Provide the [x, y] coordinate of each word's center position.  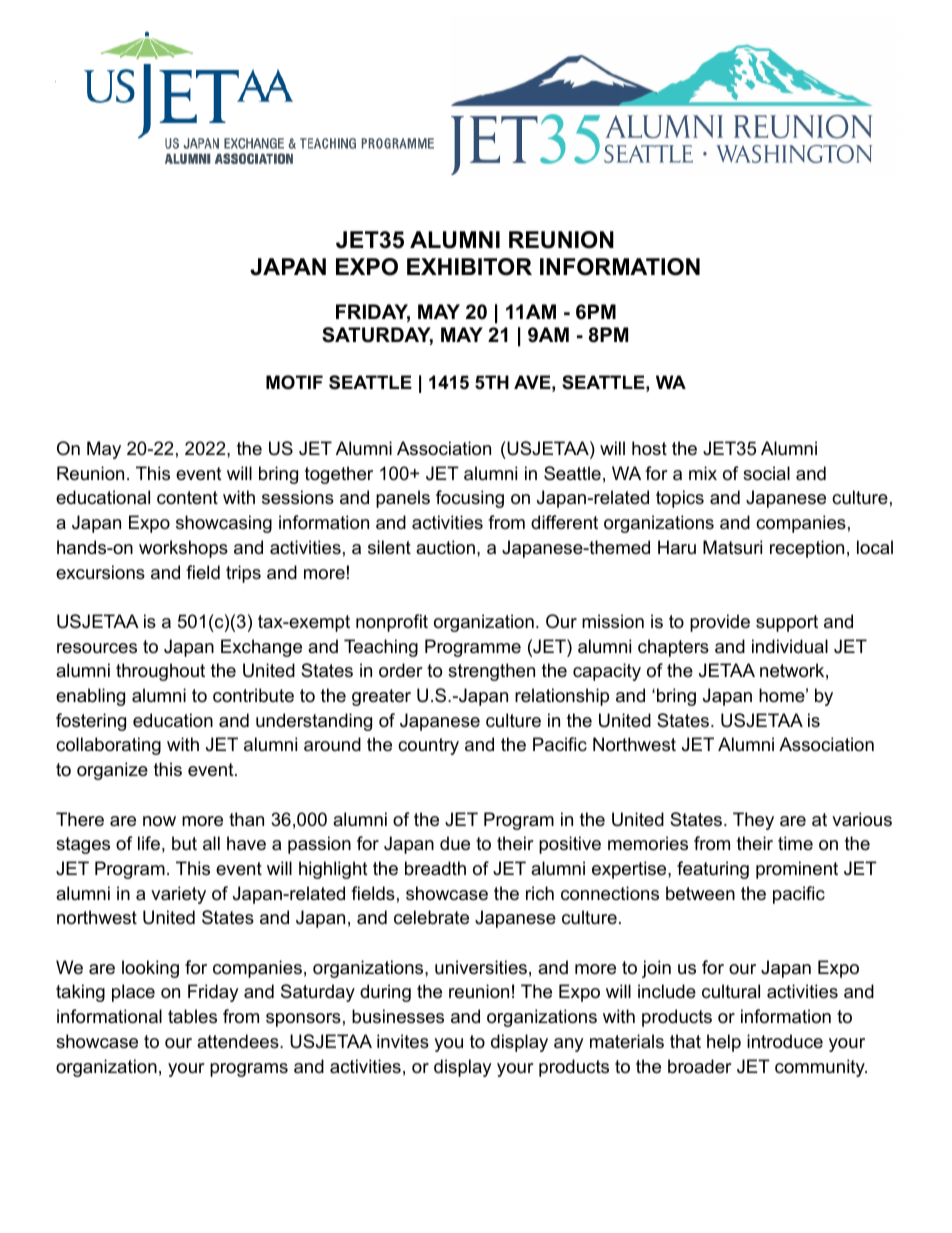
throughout [160, 672]
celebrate [431, 917]
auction [445, 547]
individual [790, 646]
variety [178, 895]
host [649, 448]
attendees [239, 1041]
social [766, 473]
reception [807, 549]
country [428, 746]
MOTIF [294, 382]
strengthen [491, 672]
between [700, 893]
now [159, 821]
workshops [183, 549]
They [753, 821]
